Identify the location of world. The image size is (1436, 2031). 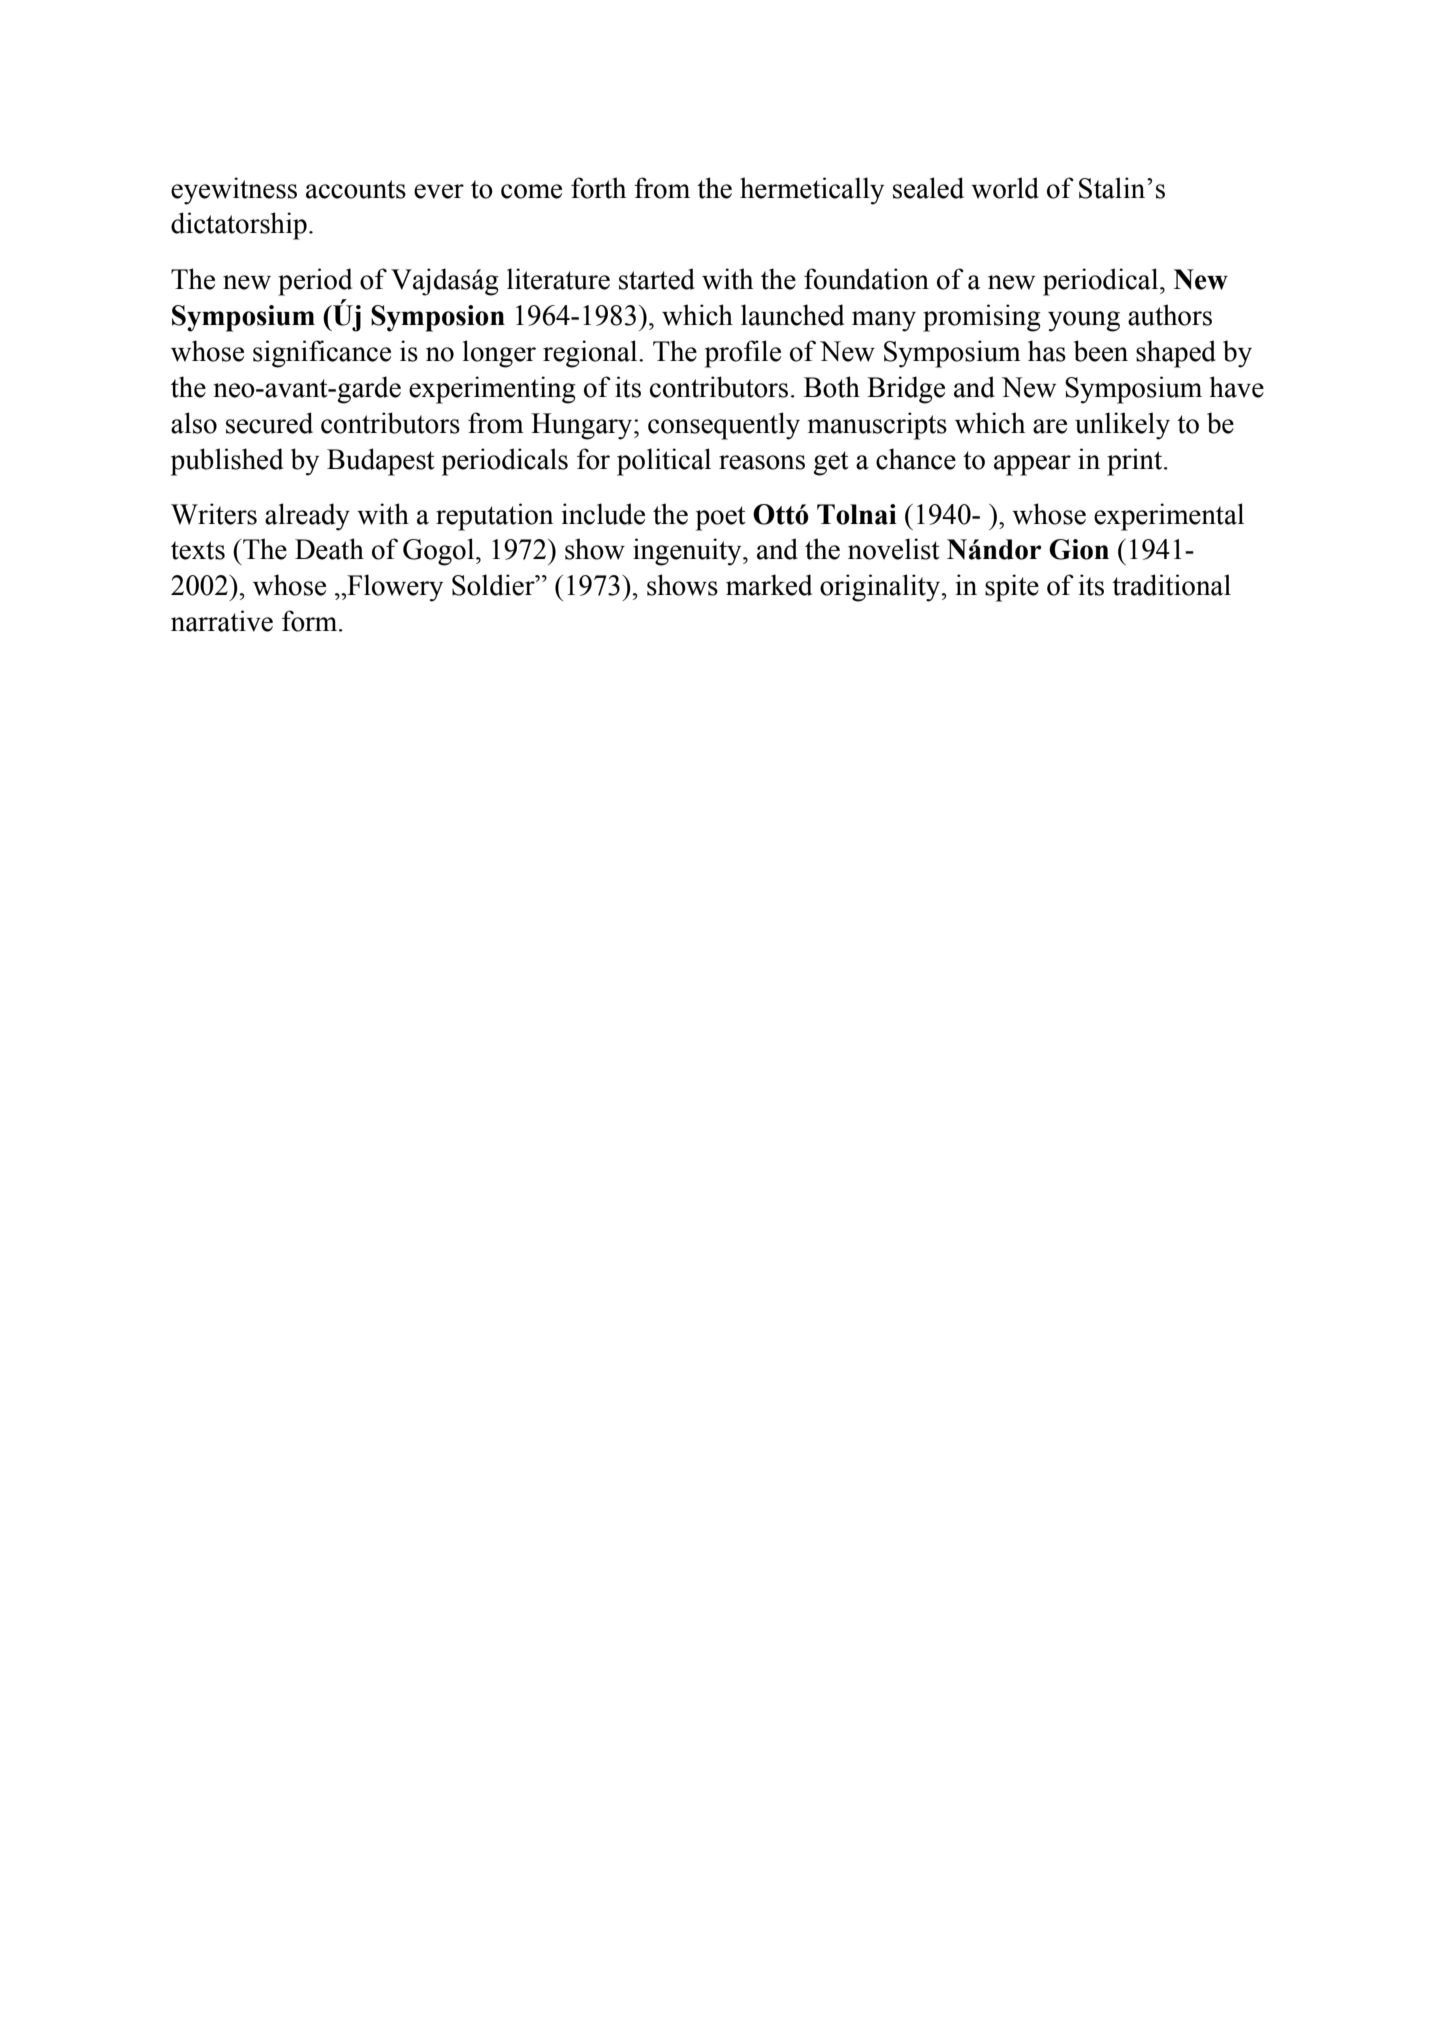
(1005, 188).
